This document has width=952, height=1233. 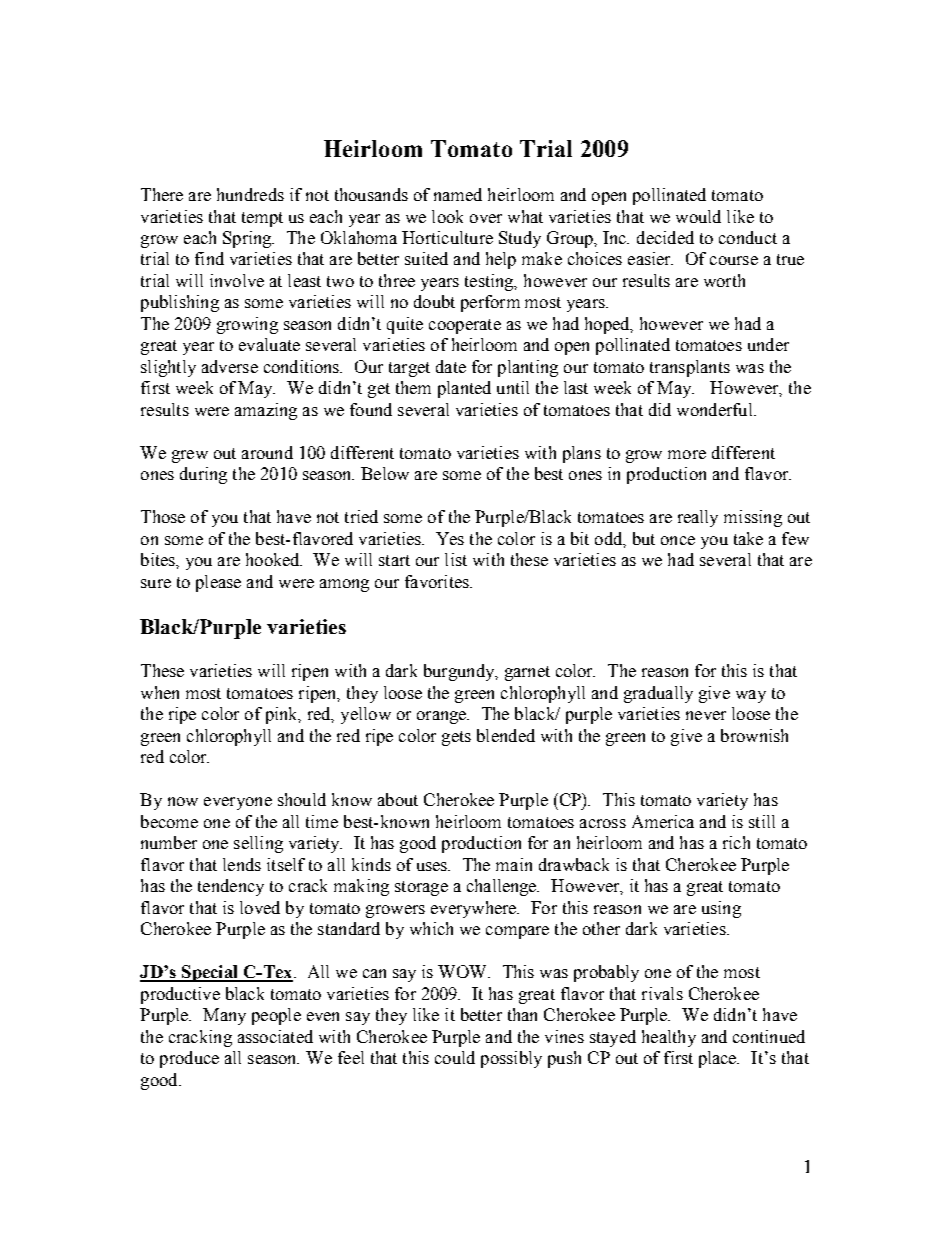 What do you see at coordinates (719, 1059) in the document?
I see `place` at bounding box center [719, 1059].
